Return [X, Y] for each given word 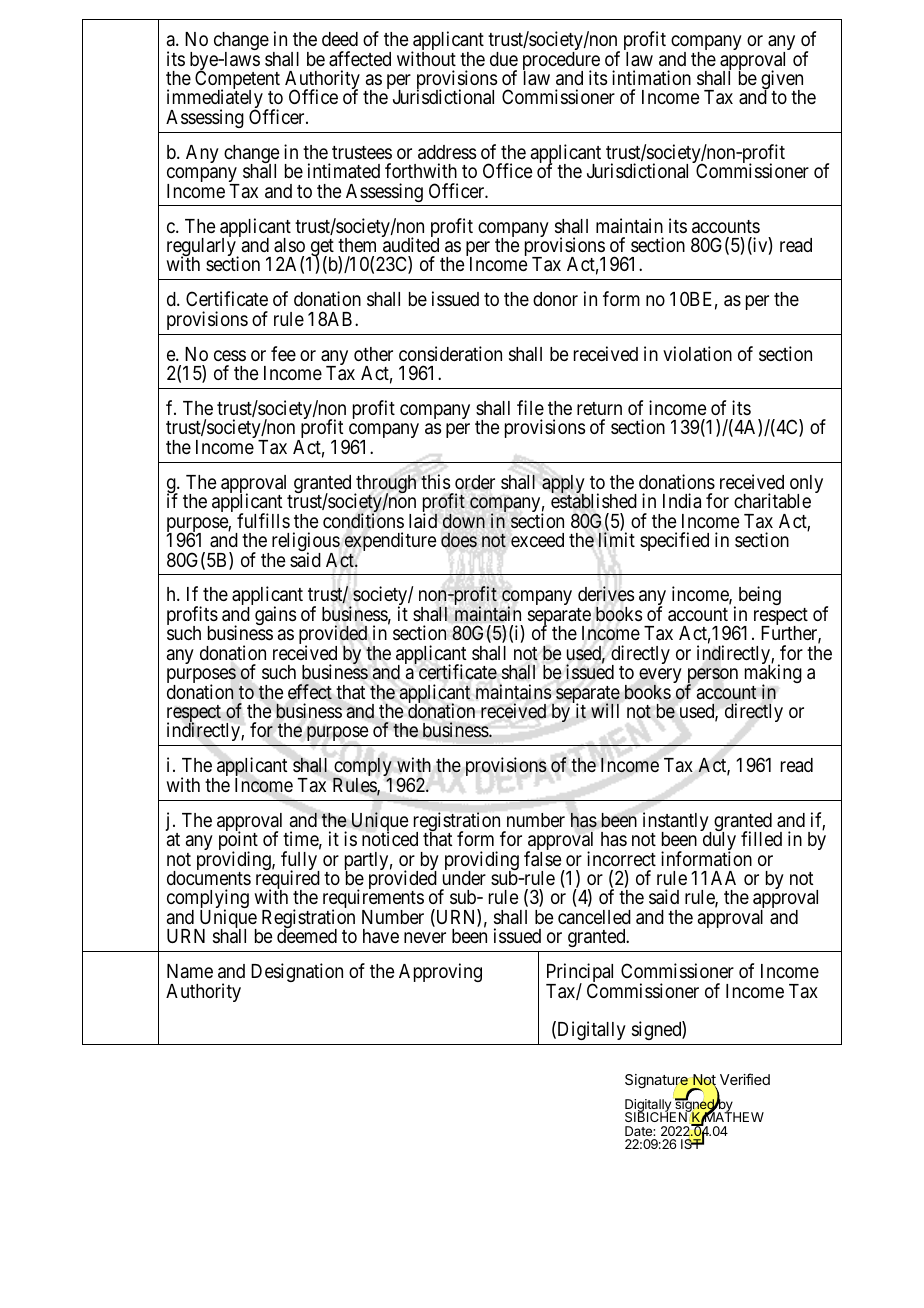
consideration [450, 353]
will [605, 710]
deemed [307, 936]
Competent [237, 81]
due [504, 59]
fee [283, 353]
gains [275, 615]
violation [697, 353]
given [782, 81]
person [712, 677]
